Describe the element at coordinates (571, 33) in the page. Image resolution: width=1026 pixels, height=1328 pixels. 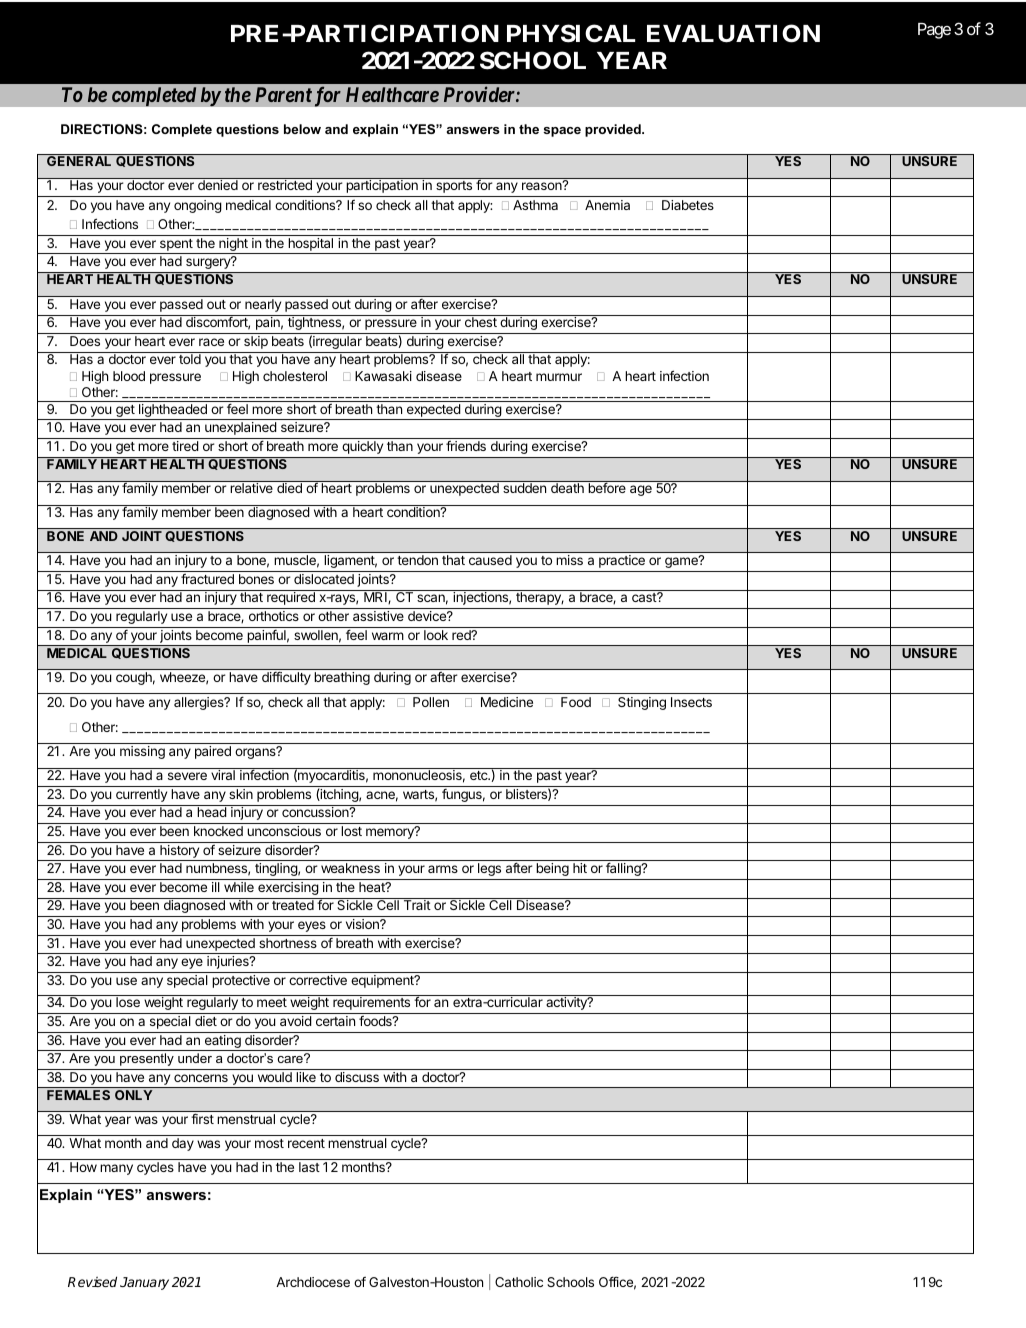
I see `PHYSICAL` at that location.
